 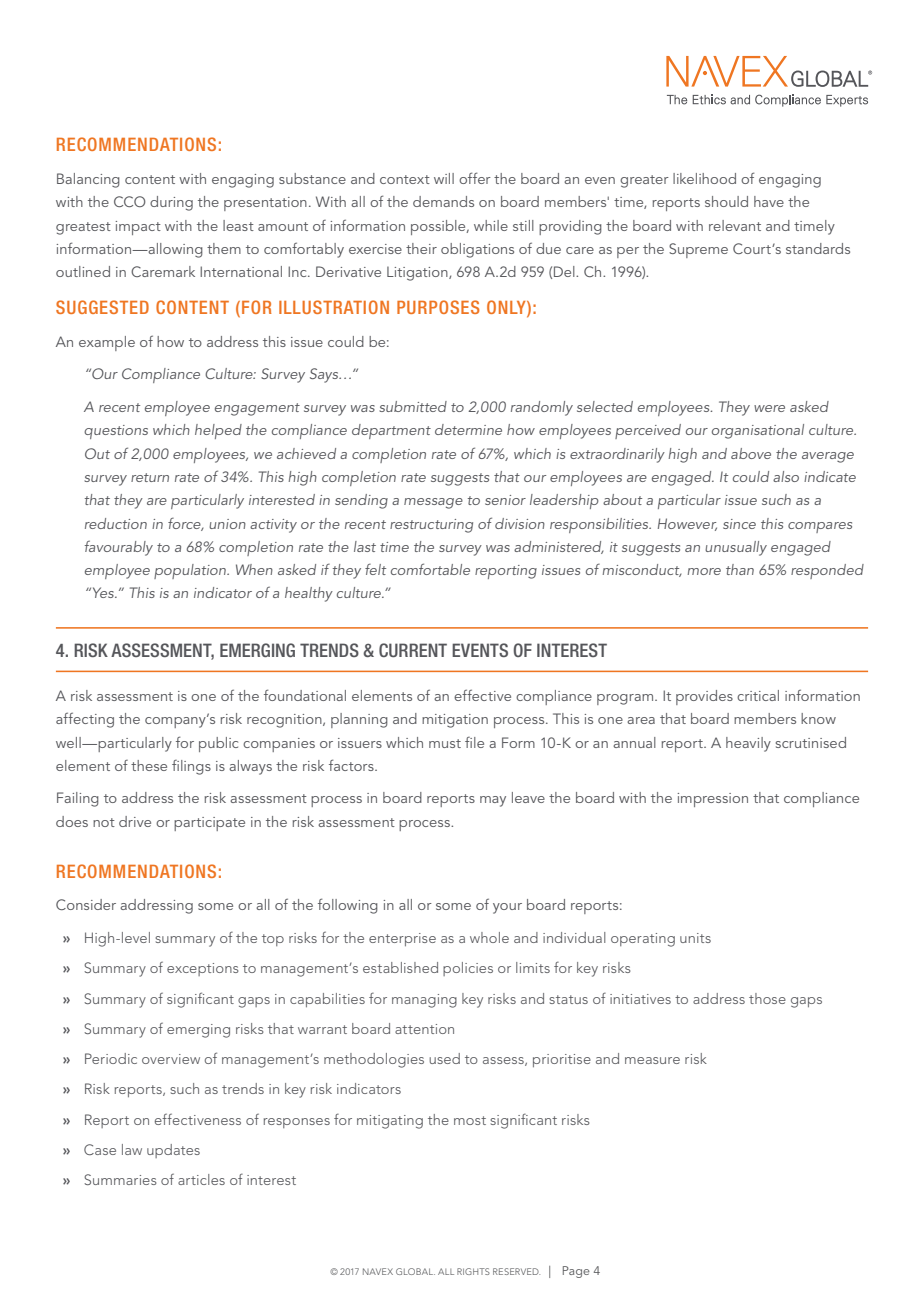 What do you see at coordinates (576, 1272) in the page?
I see `Page` at bounding box center [576, 1272].
